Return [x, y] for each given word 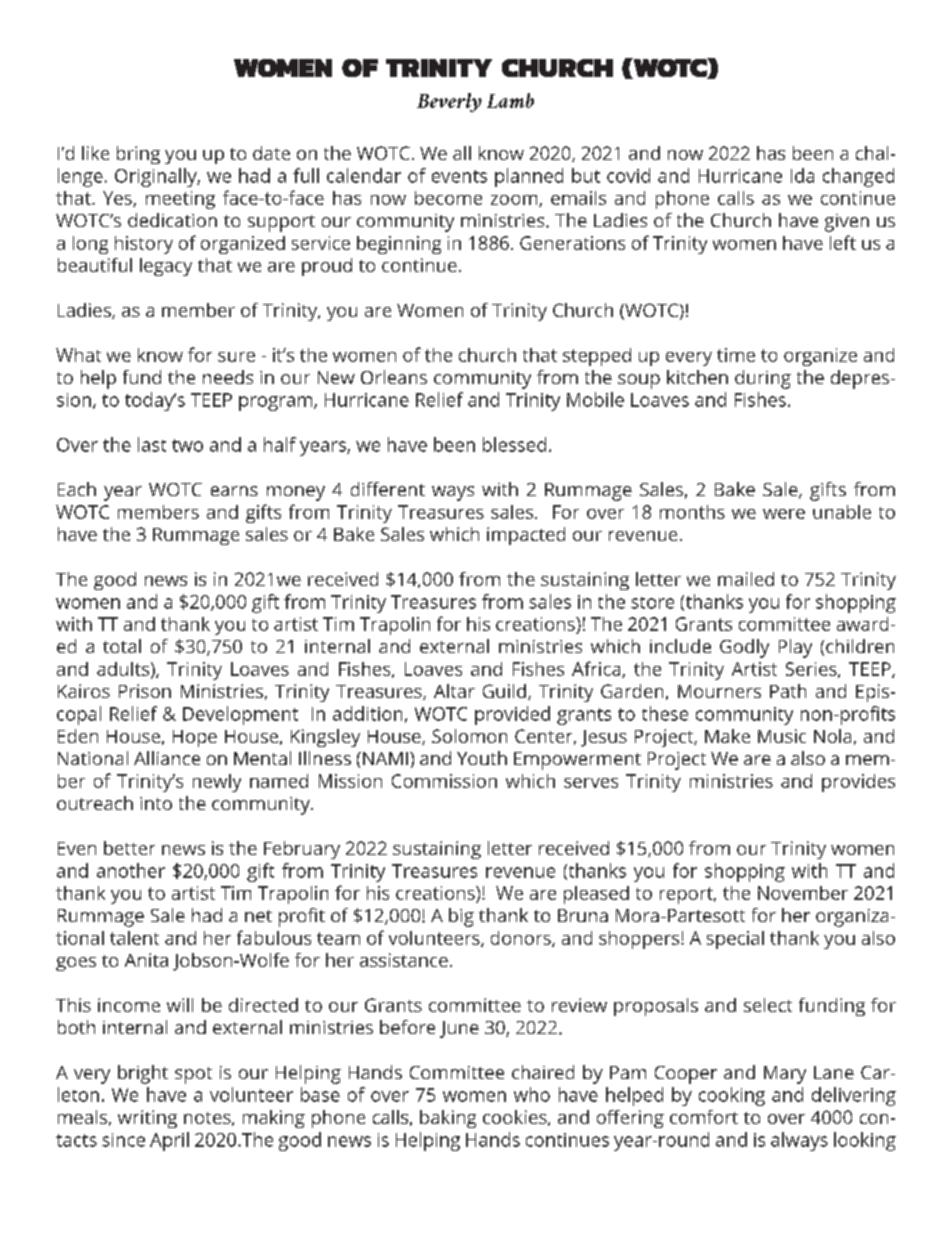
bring [138, 155]
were [784, 514]
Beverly [449, 102]
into [156, 803]
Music [782, 736]
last [152, 444]
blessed [514, 444]
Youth [482, 758]
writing [147, 1119]
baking [448, 1119]
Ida [802, 175]
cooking [732, 1096]
